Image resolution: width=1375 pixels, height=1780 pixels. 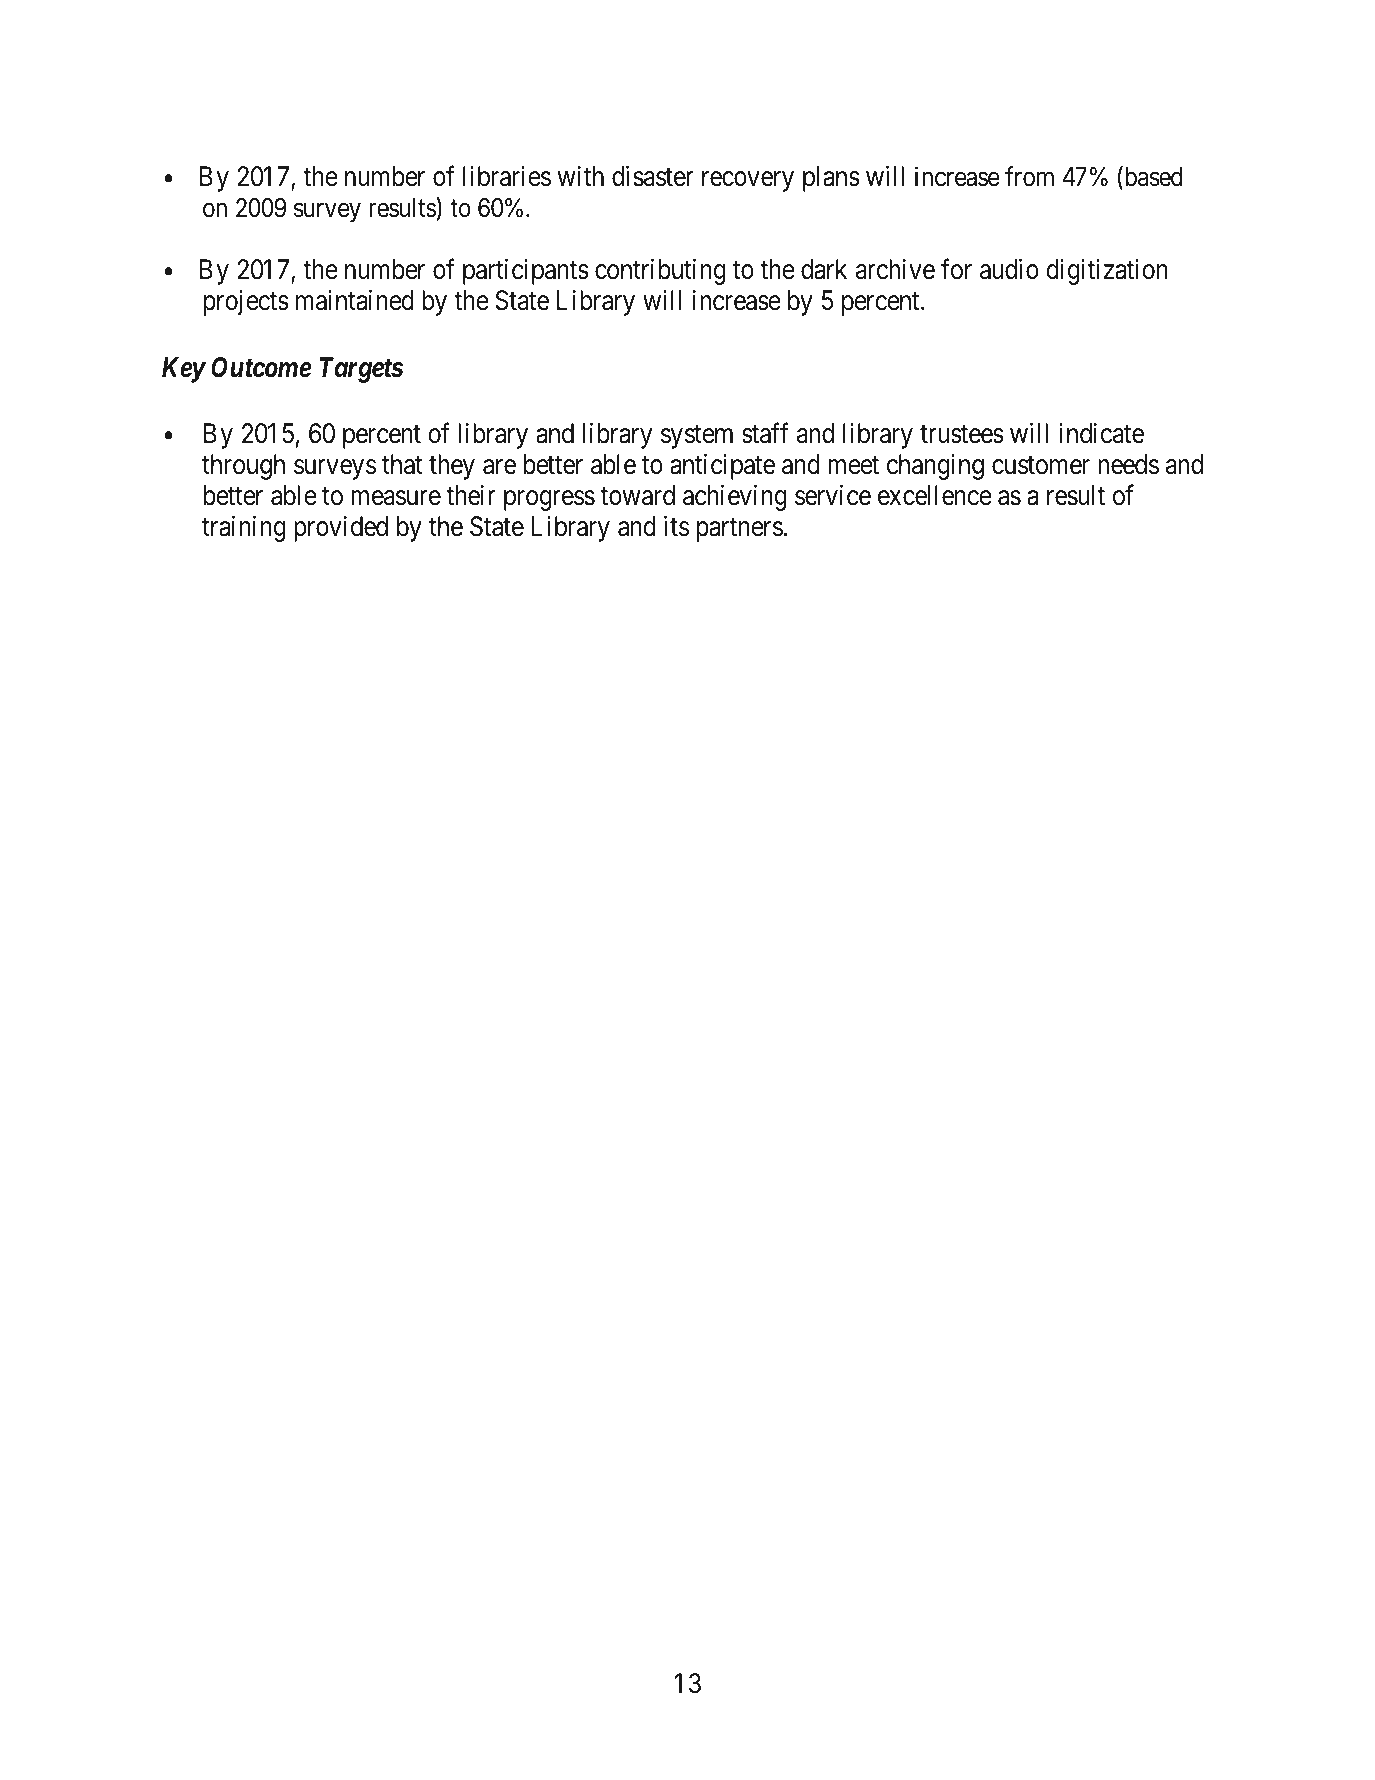 I want to click on with, so click(x=580, y=176).
